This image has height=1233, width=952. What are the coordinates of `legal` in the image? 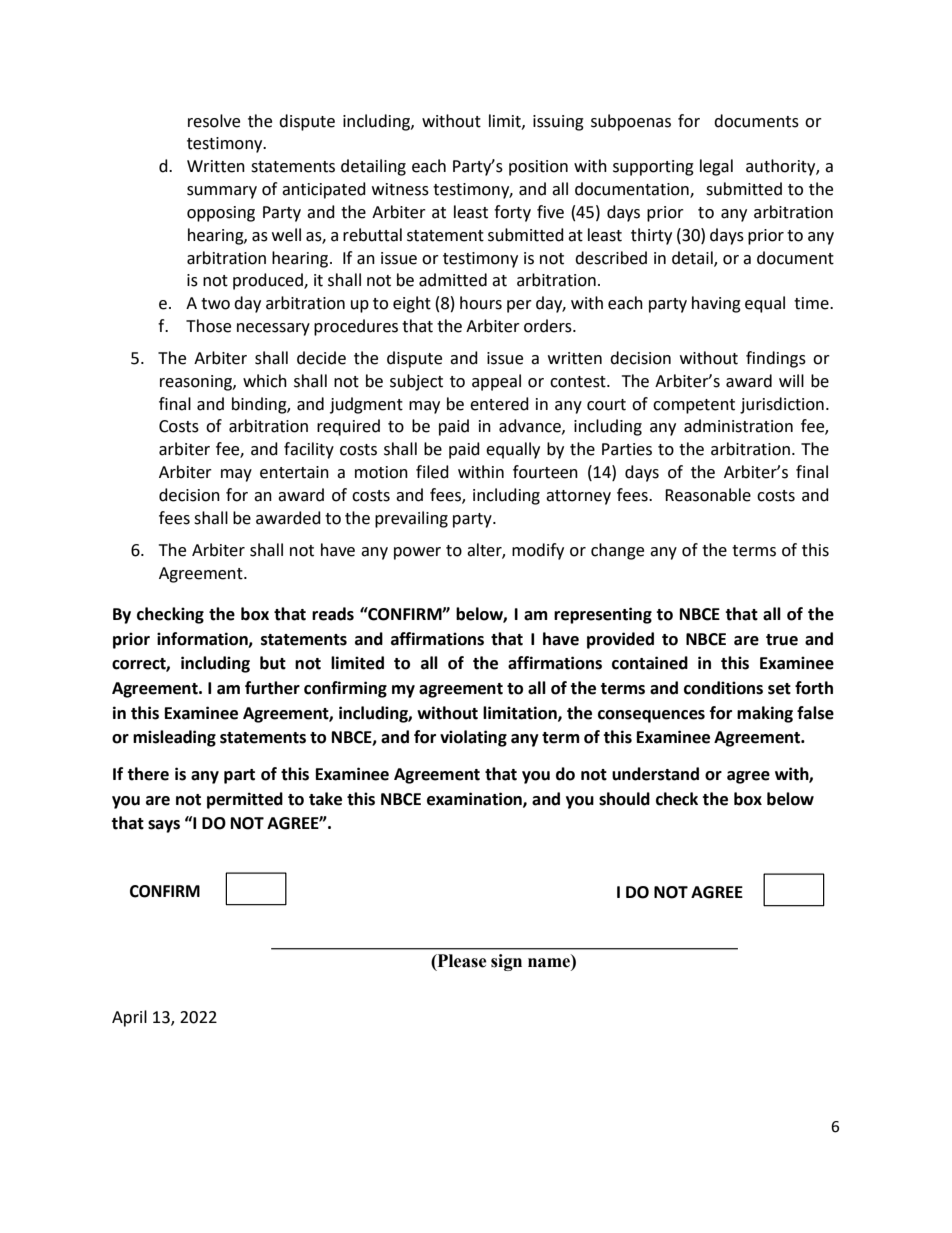 It's located at (716, 167).
